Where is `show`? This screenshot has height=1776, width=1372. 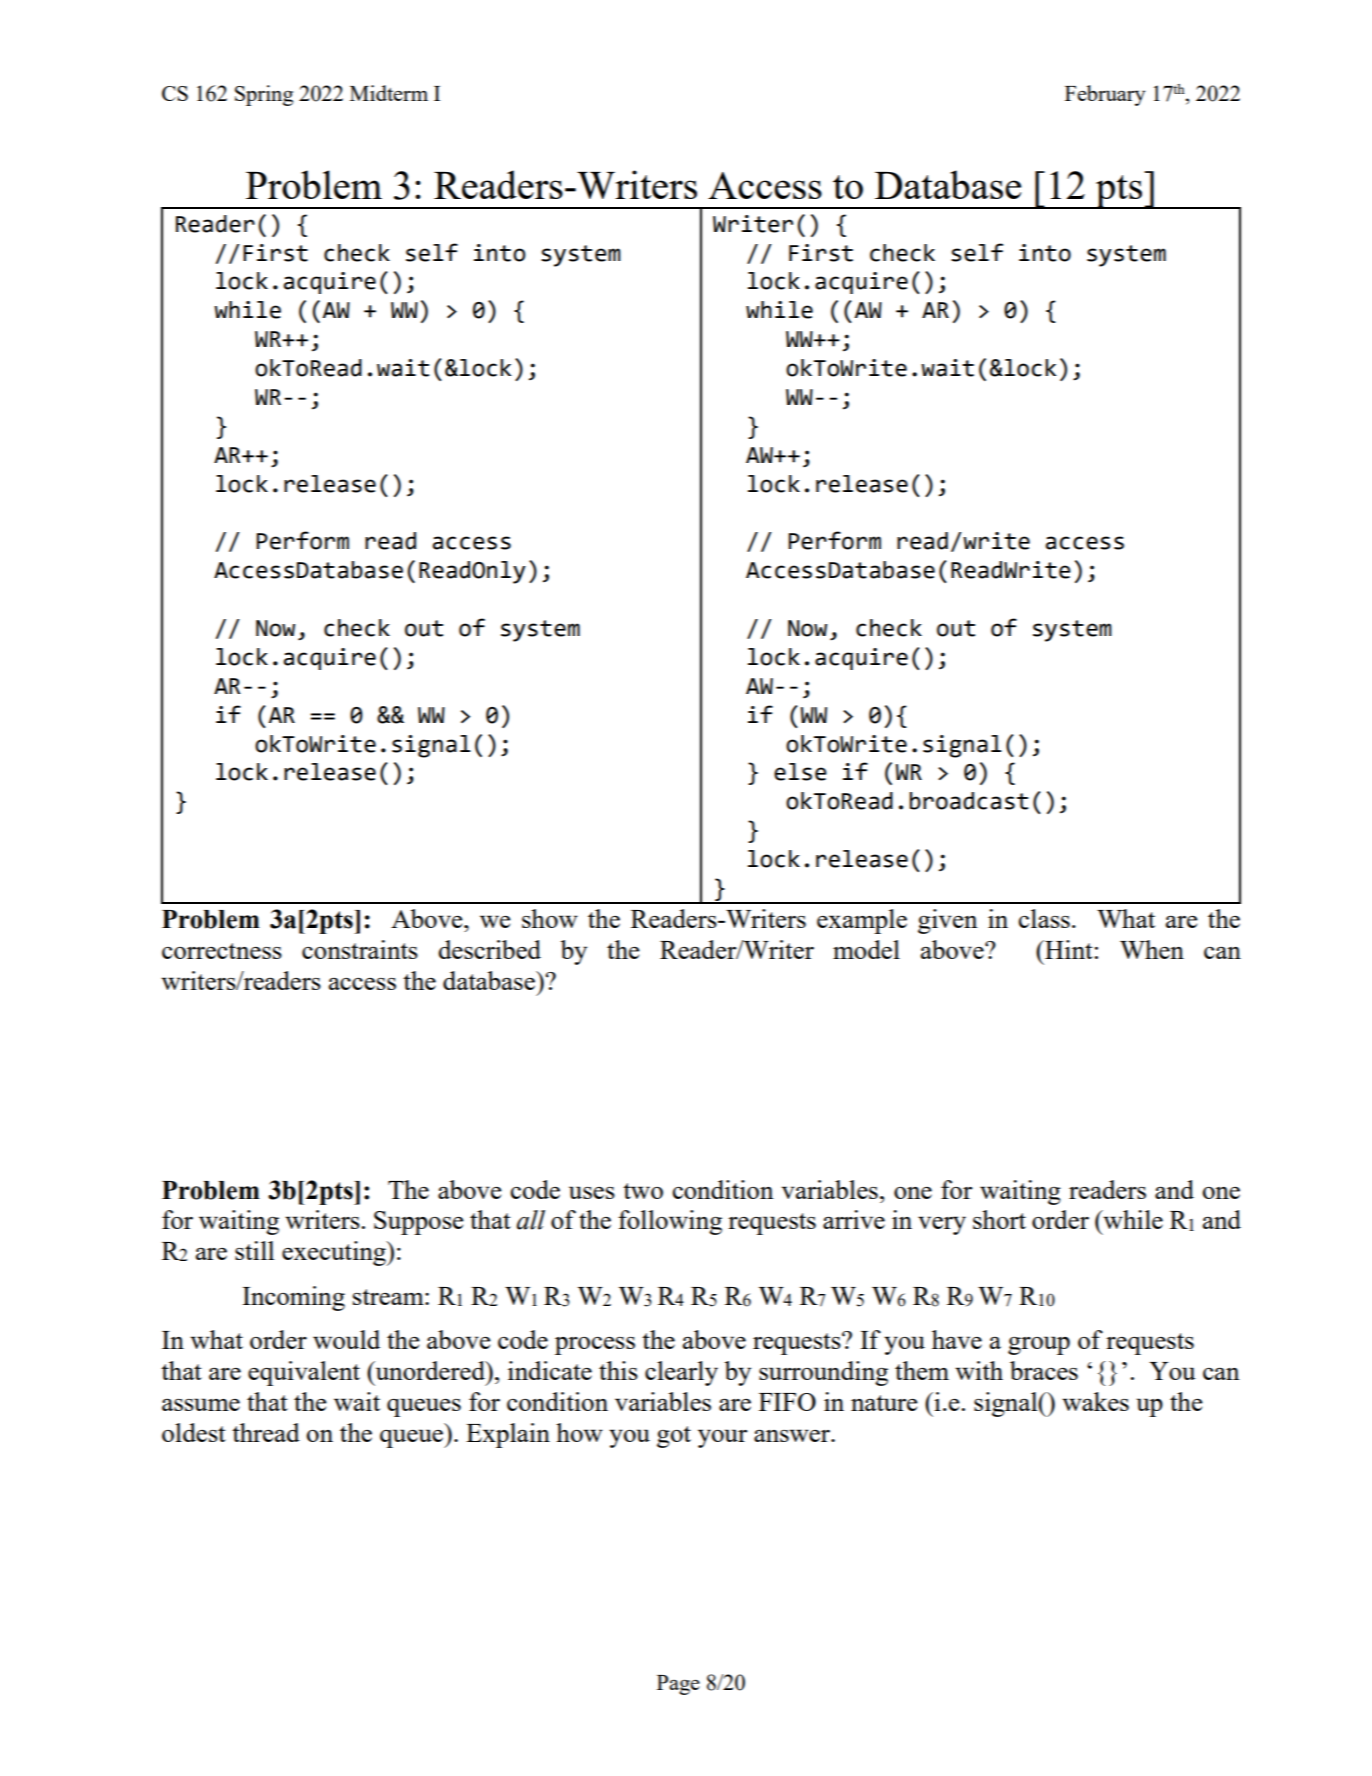
show is located at coordinates (550, 918).
